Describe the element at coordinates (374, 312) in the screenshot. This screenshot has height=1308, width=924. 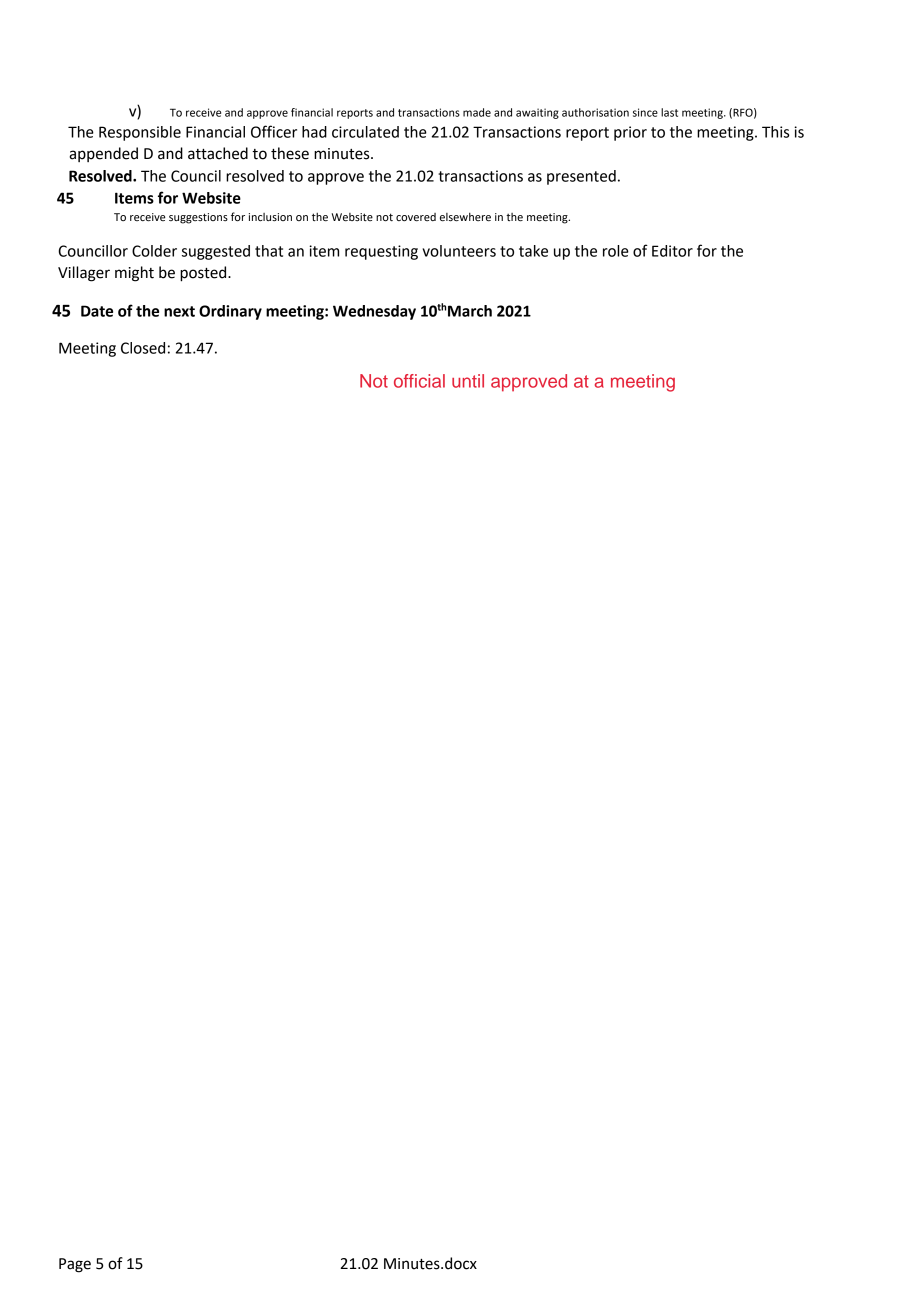
I see `Wednesday` at that location.
